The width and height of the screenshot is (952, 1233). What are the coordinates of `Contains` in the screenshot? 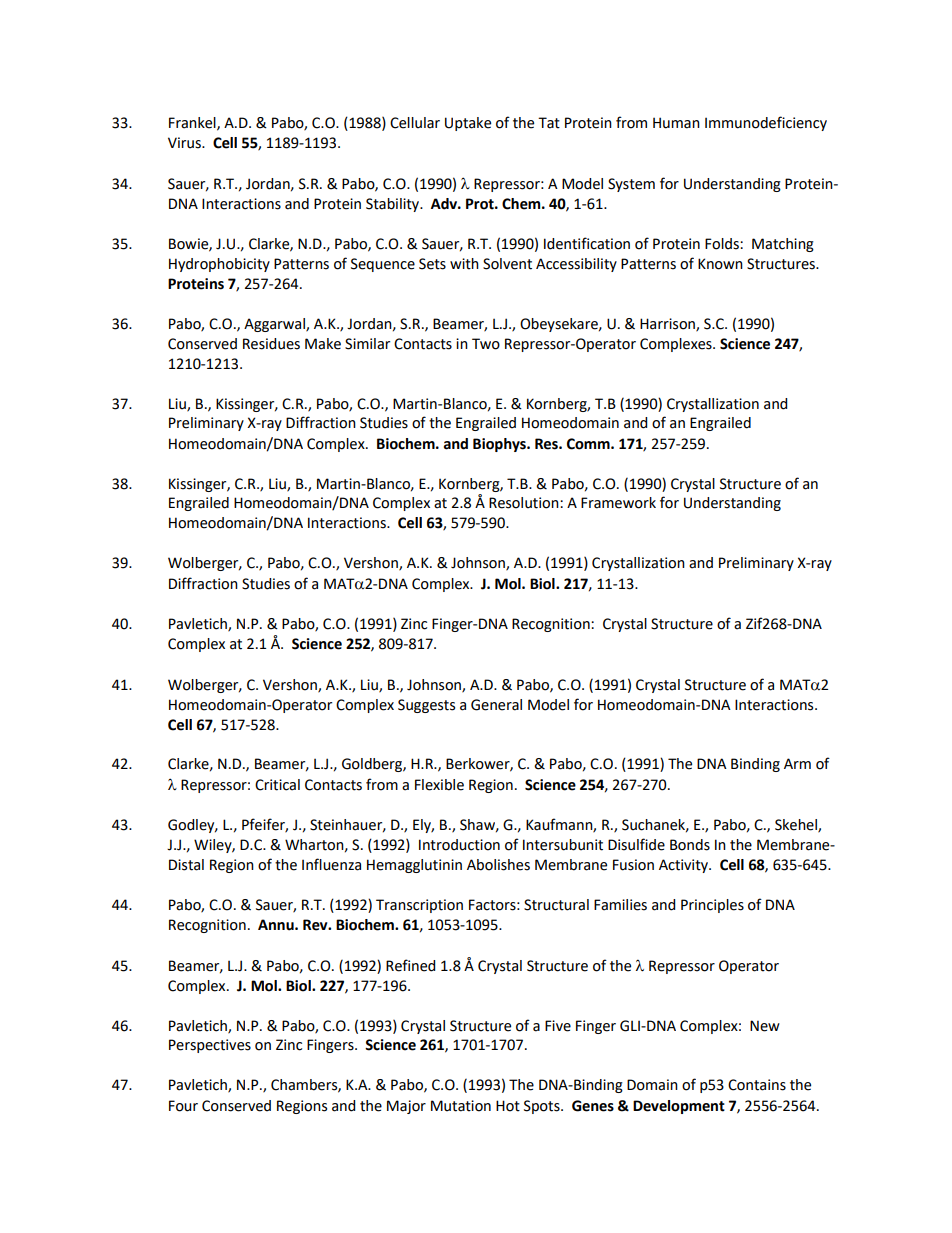 It's located at (757, 1085).
